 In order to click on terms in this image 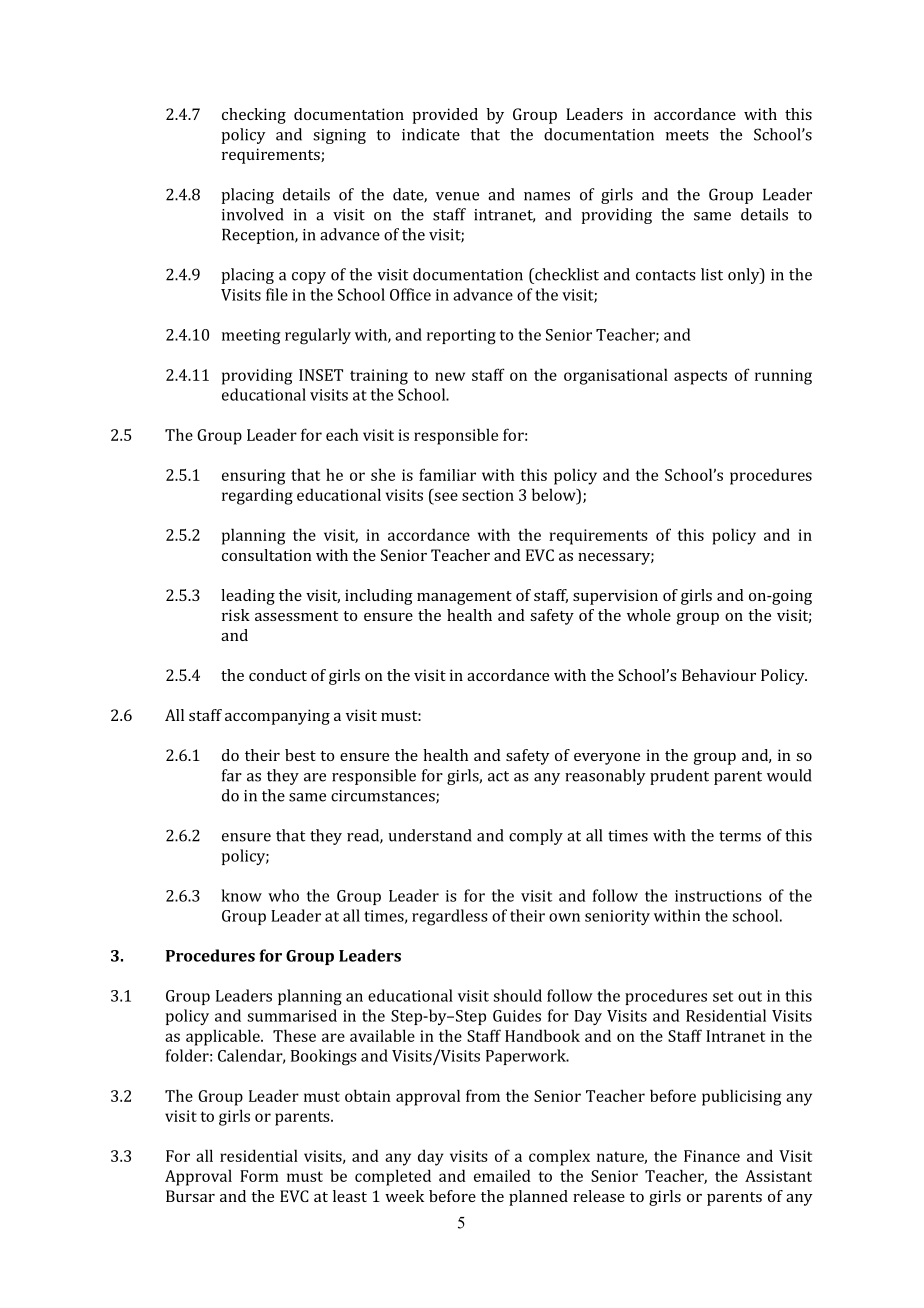, I will do `click(740, 836)`.
